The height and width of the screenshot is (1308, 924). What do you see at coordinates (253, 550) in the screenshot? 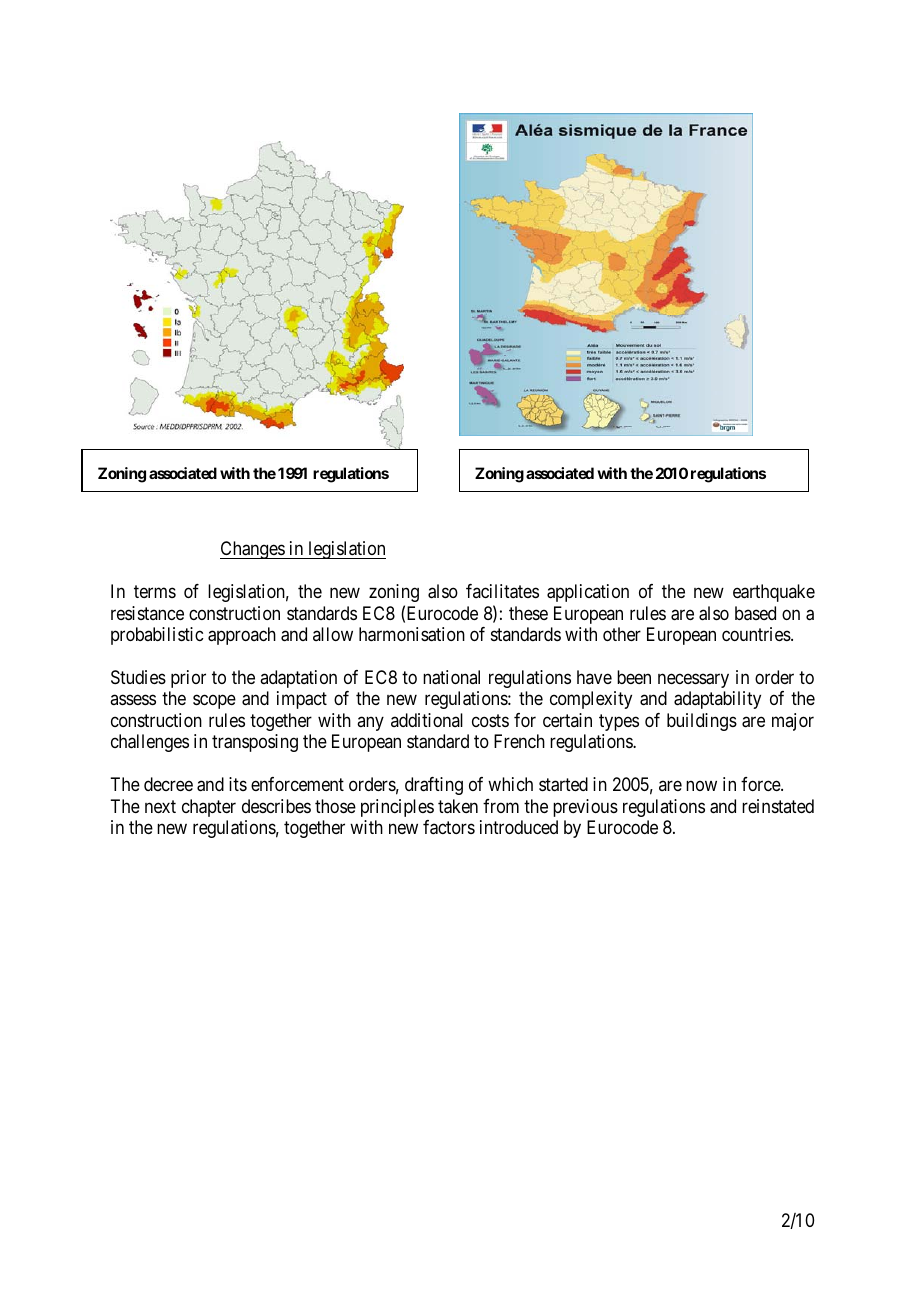
I see `Changes` at bounding box center [253, 550].
